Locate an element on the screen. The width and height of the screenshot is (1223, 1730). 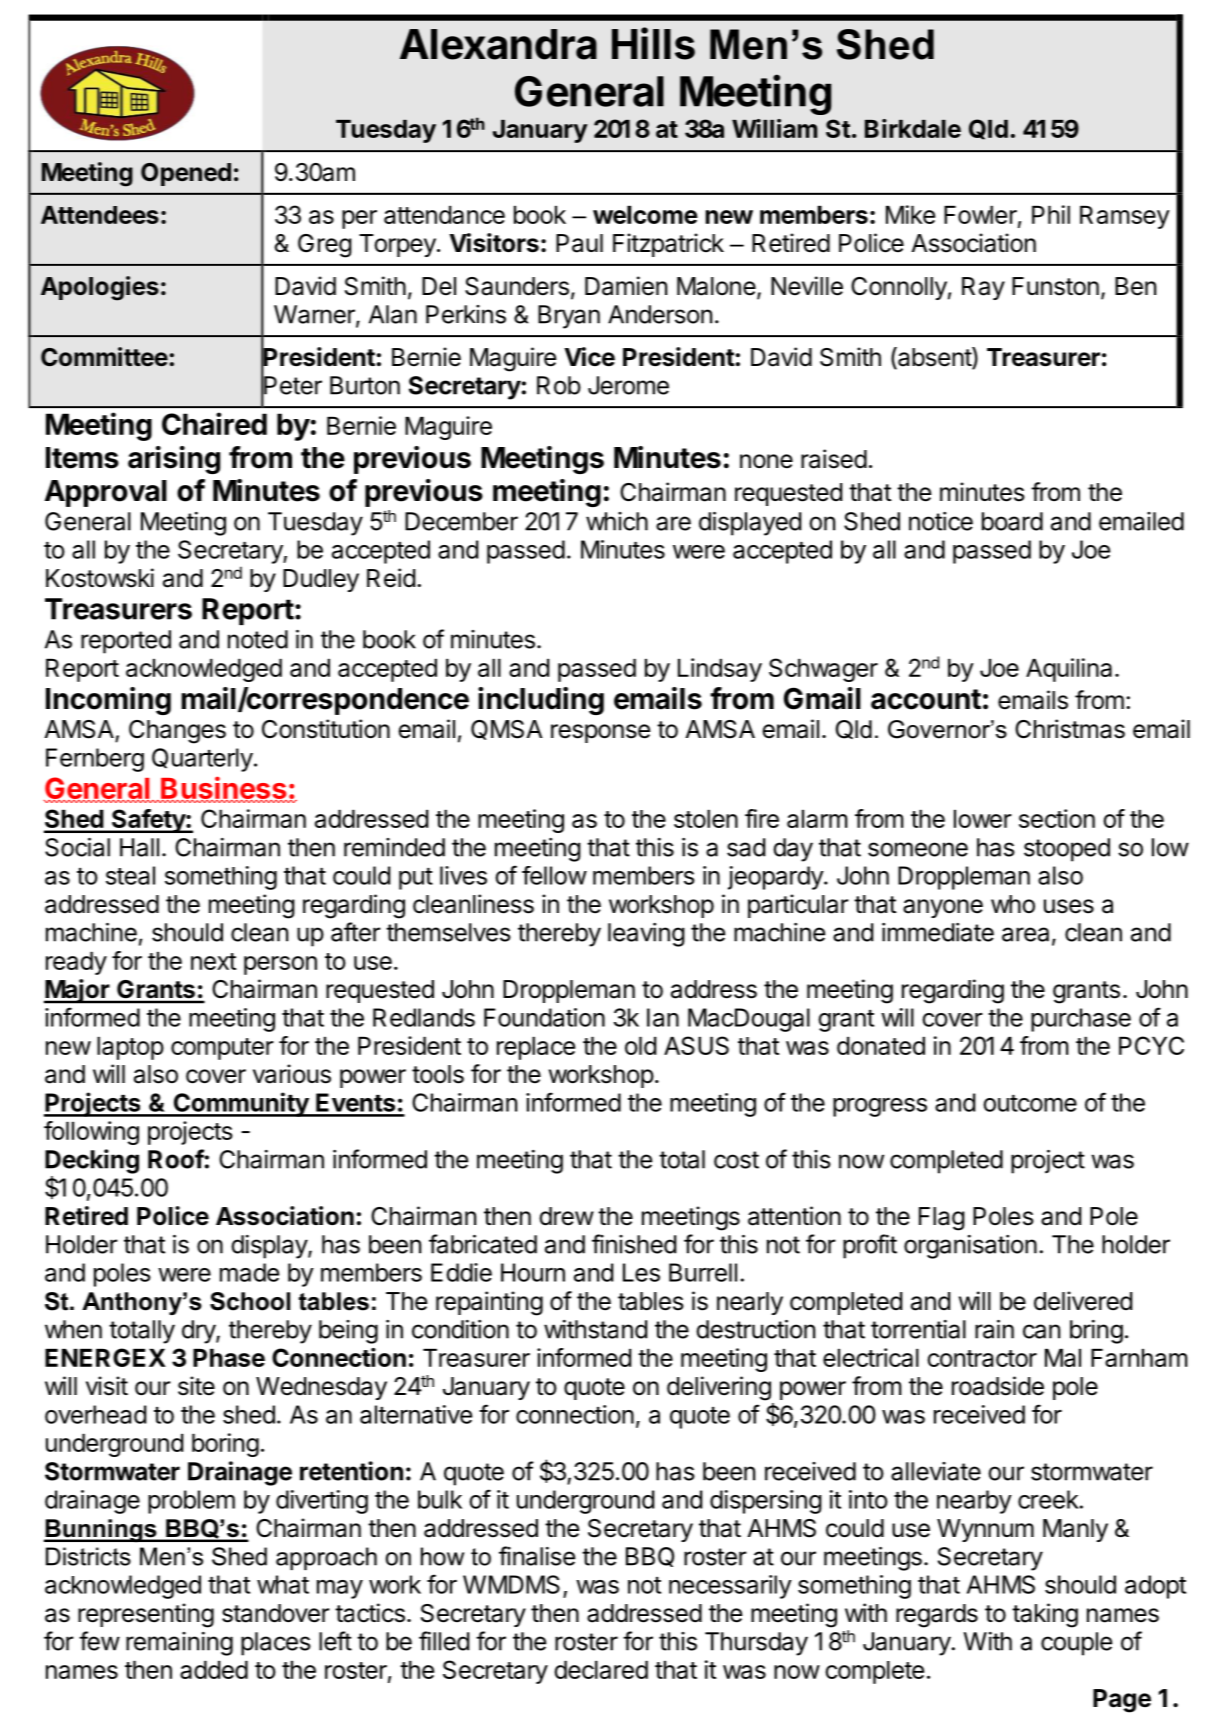
Christmas is located at coordinates (1070, 729).
